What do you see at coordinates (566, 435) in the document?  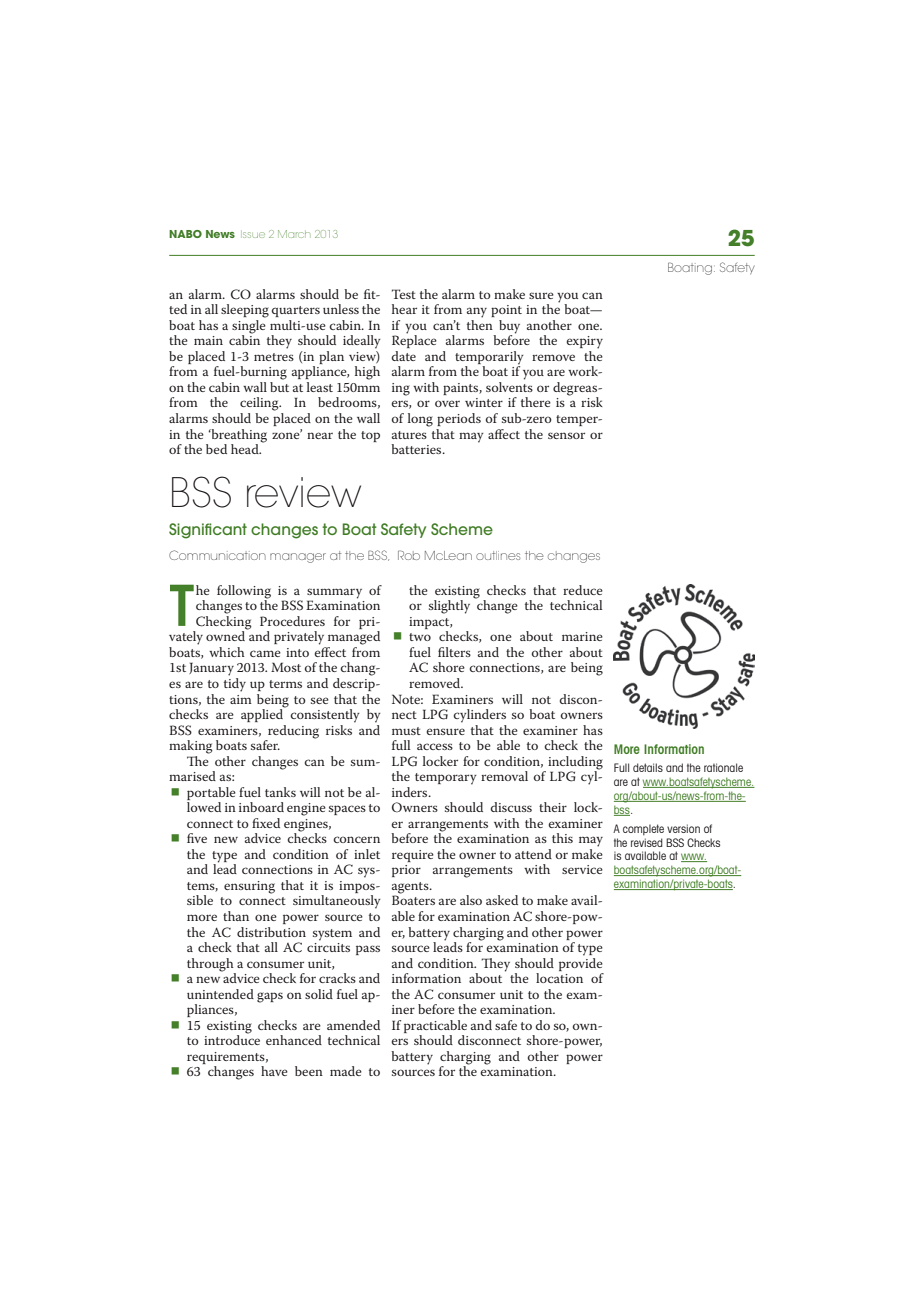 I see `sensor` at bounding box center [566, 435].
